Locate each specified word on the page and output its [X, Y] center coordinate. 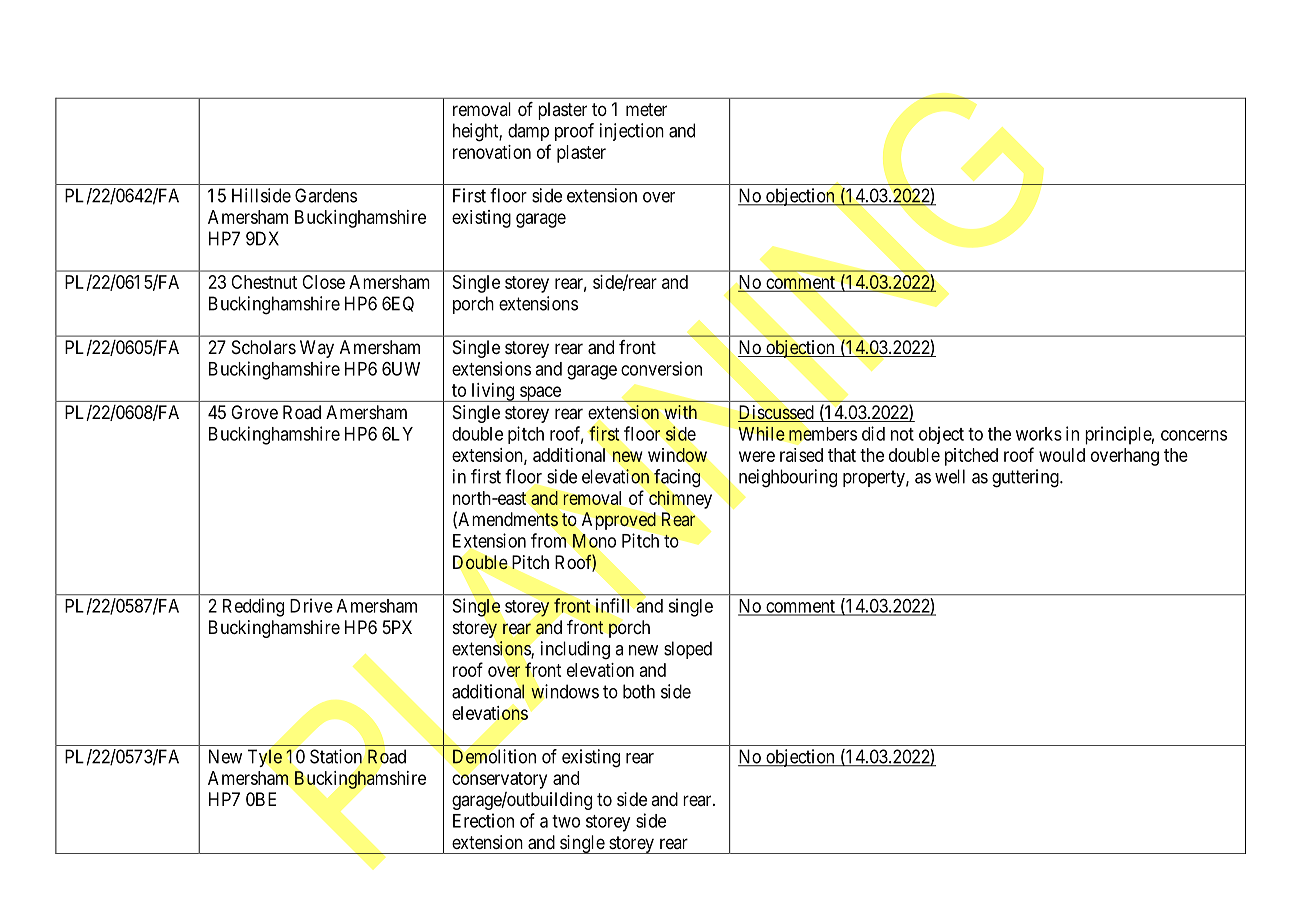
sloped [688, 650]
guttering [1026, 478]
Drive [311, 605]
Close [323, 282]
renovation [492, 152]
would [1062, 455]
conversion [661, 368]
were [757, 456]
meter [646, 109]
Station [336, 756]
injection [632, 132]
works [1039, 434]
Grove [254, 412]
